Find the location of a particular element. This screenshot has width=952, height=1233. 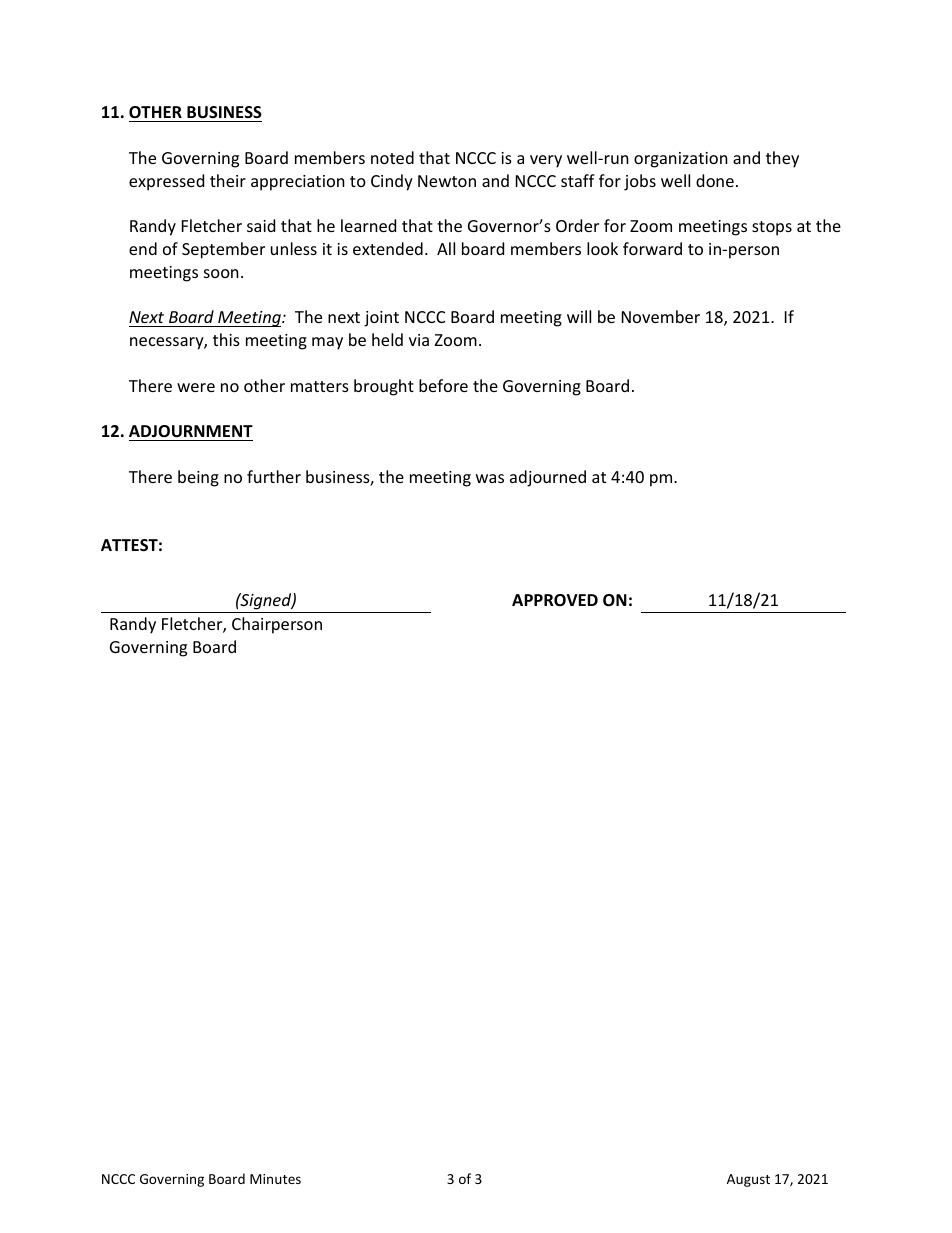

APPROVED is located at coordinates (555, 600).
